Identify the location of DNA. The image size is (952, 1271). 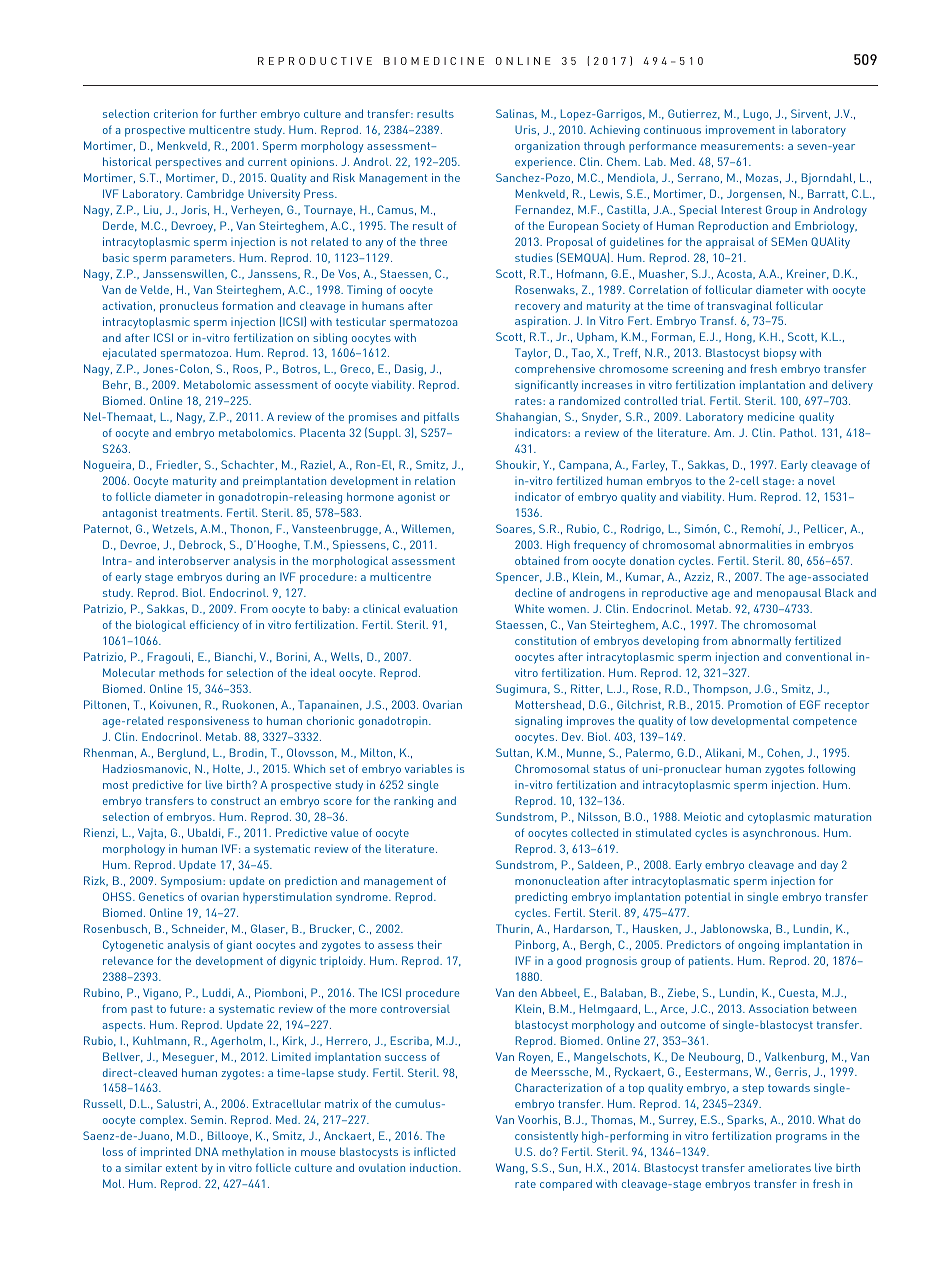
(207, 1151).
